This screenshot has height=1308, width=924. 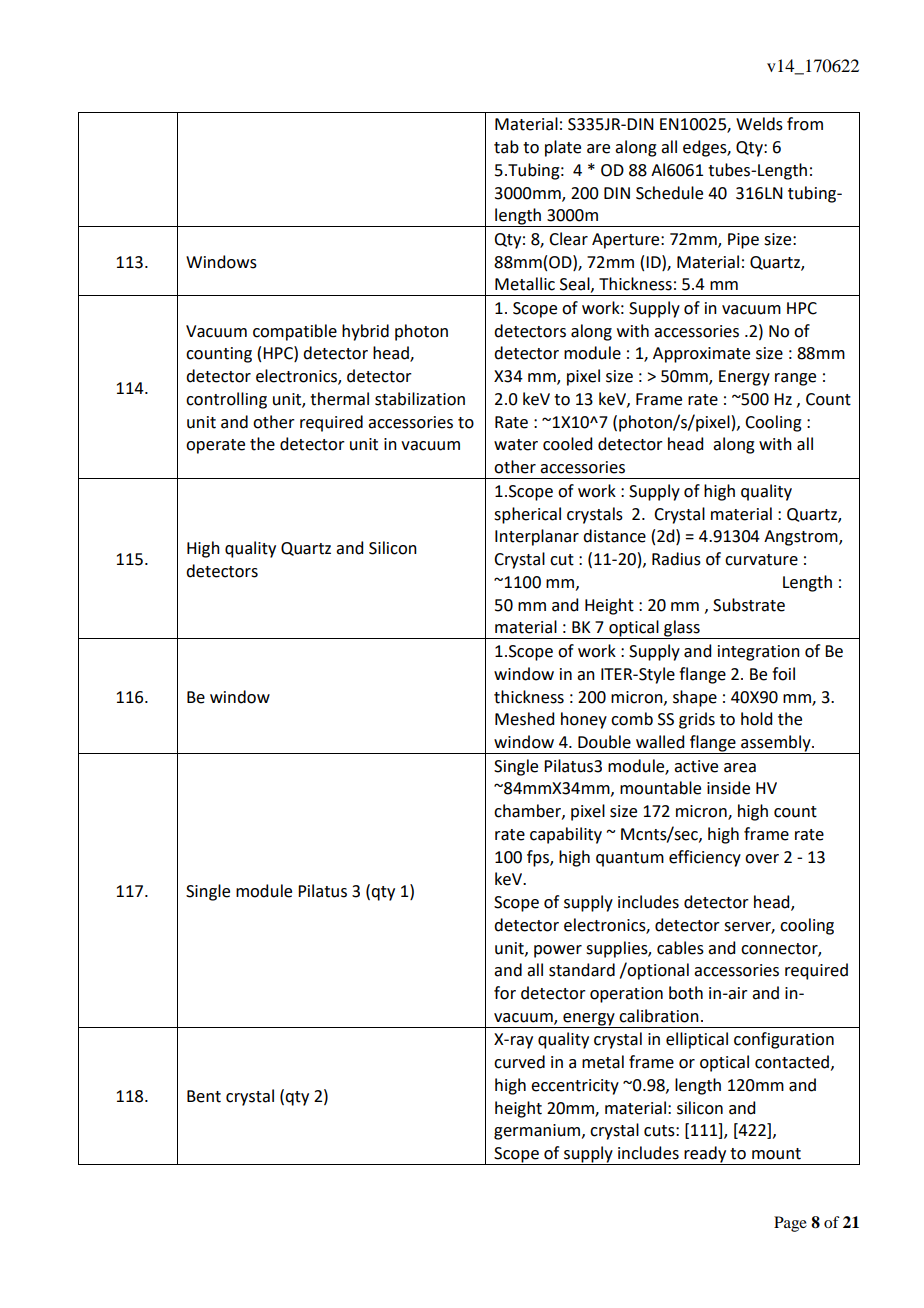 I want to click on plate, so click(x=563, y=148).
